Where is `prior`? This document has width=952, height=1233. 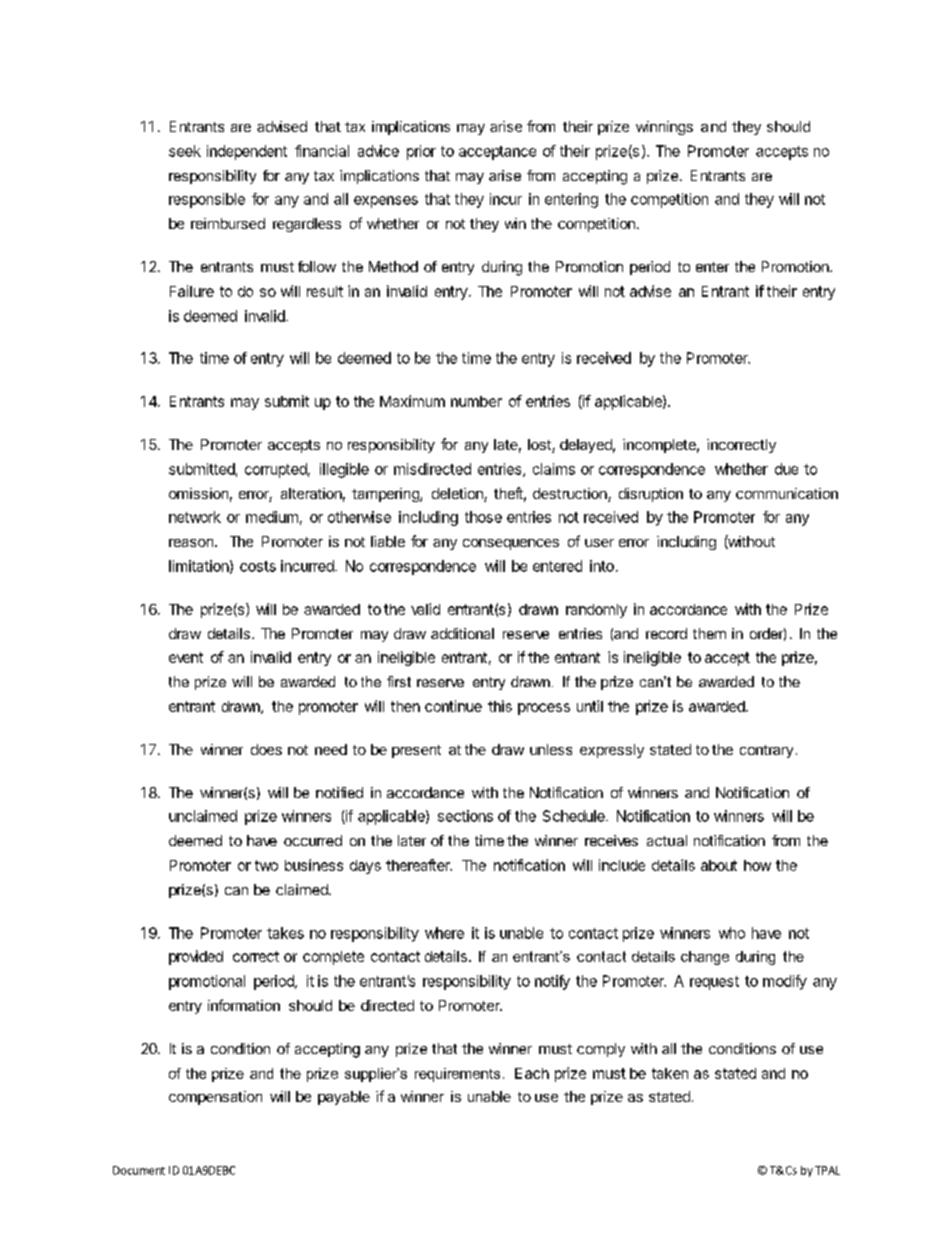
prior is located at coordinates (421, 152).
